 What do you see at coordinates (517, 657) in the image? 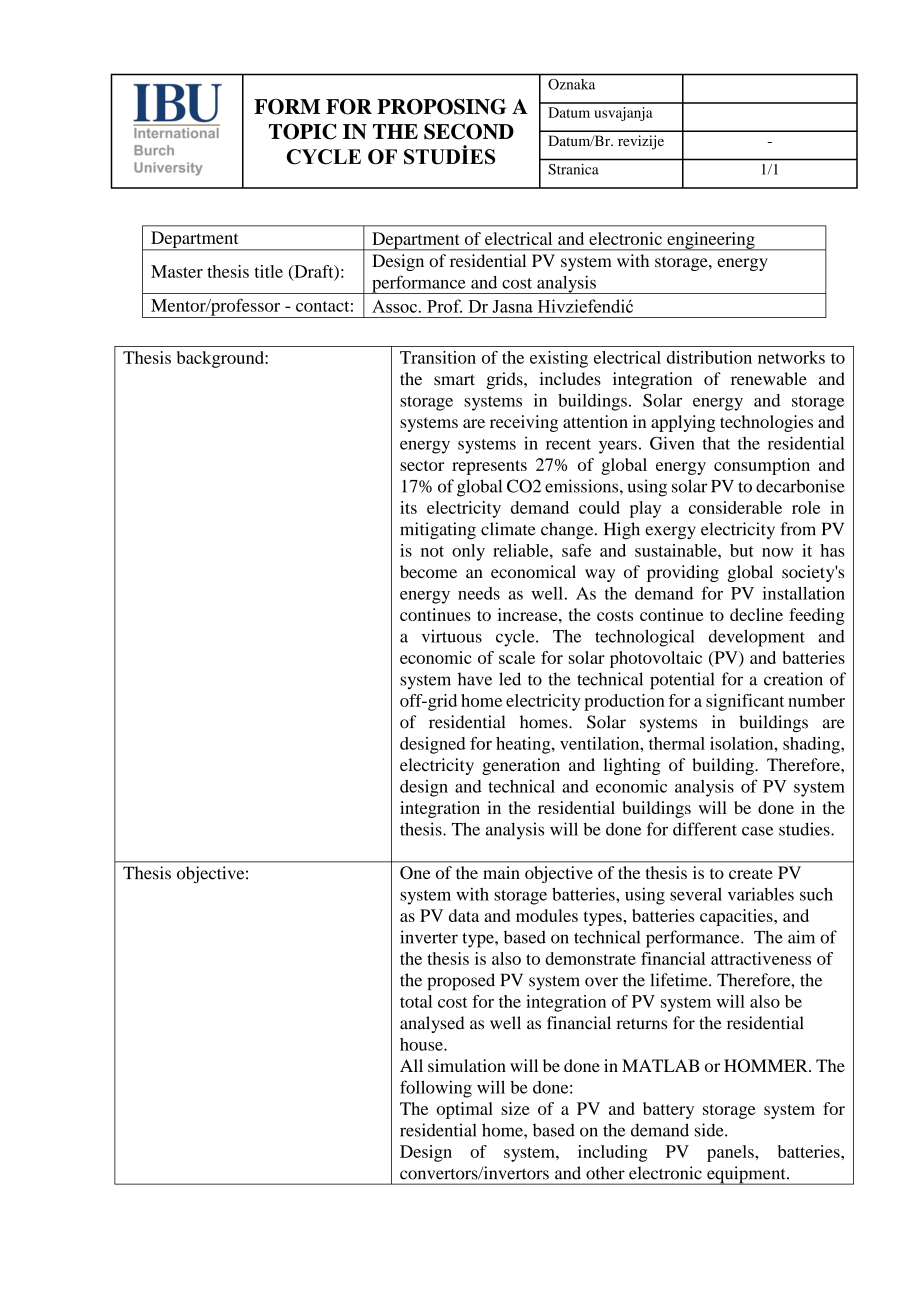
I see `scale` at bounding box center [517, 657].
